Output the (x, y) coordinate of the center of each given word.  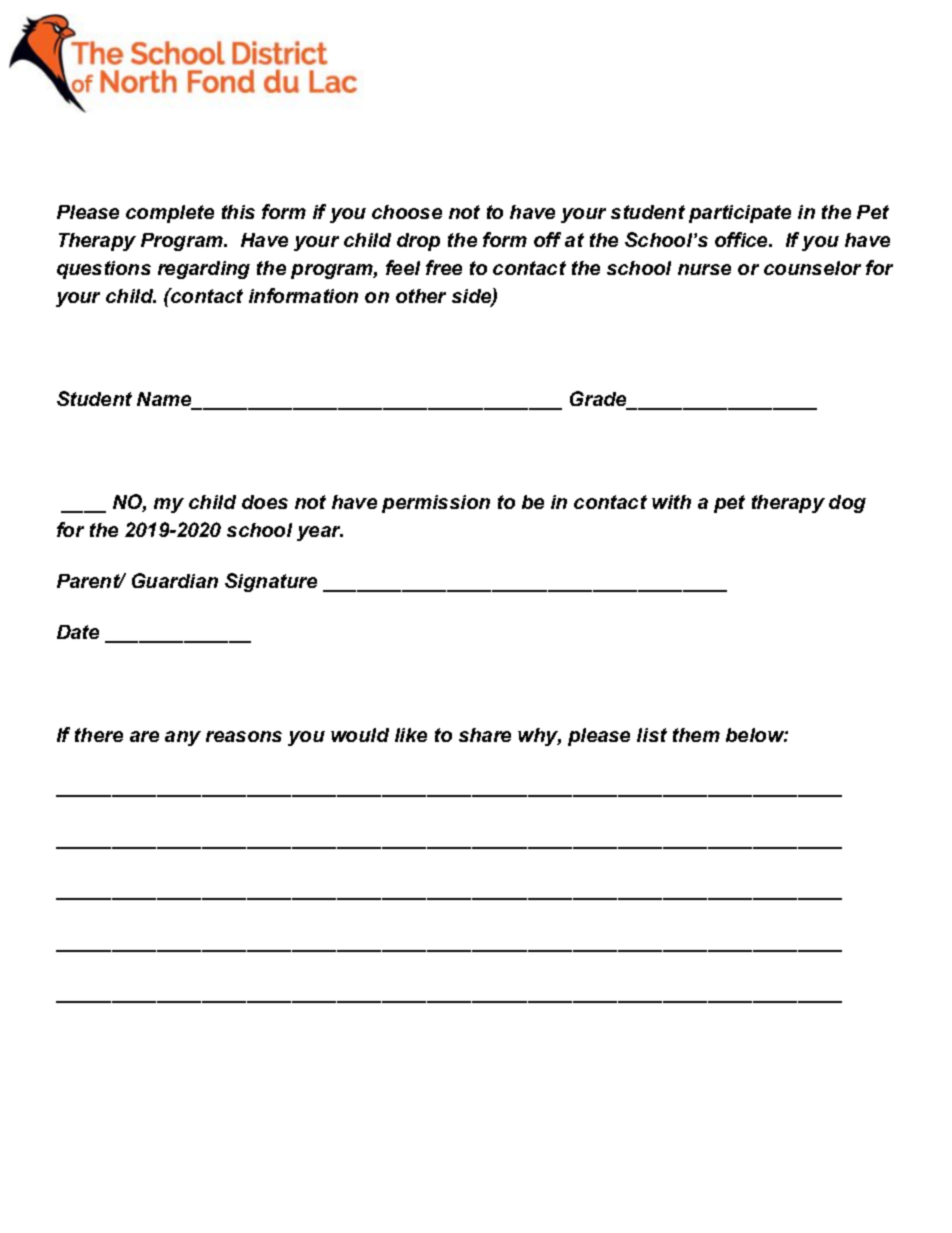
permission (436, 504)
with (671, 502)
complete (170, 214)
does (265, 502)
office (743, 239)
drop (418, 242)
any (183, 738)
